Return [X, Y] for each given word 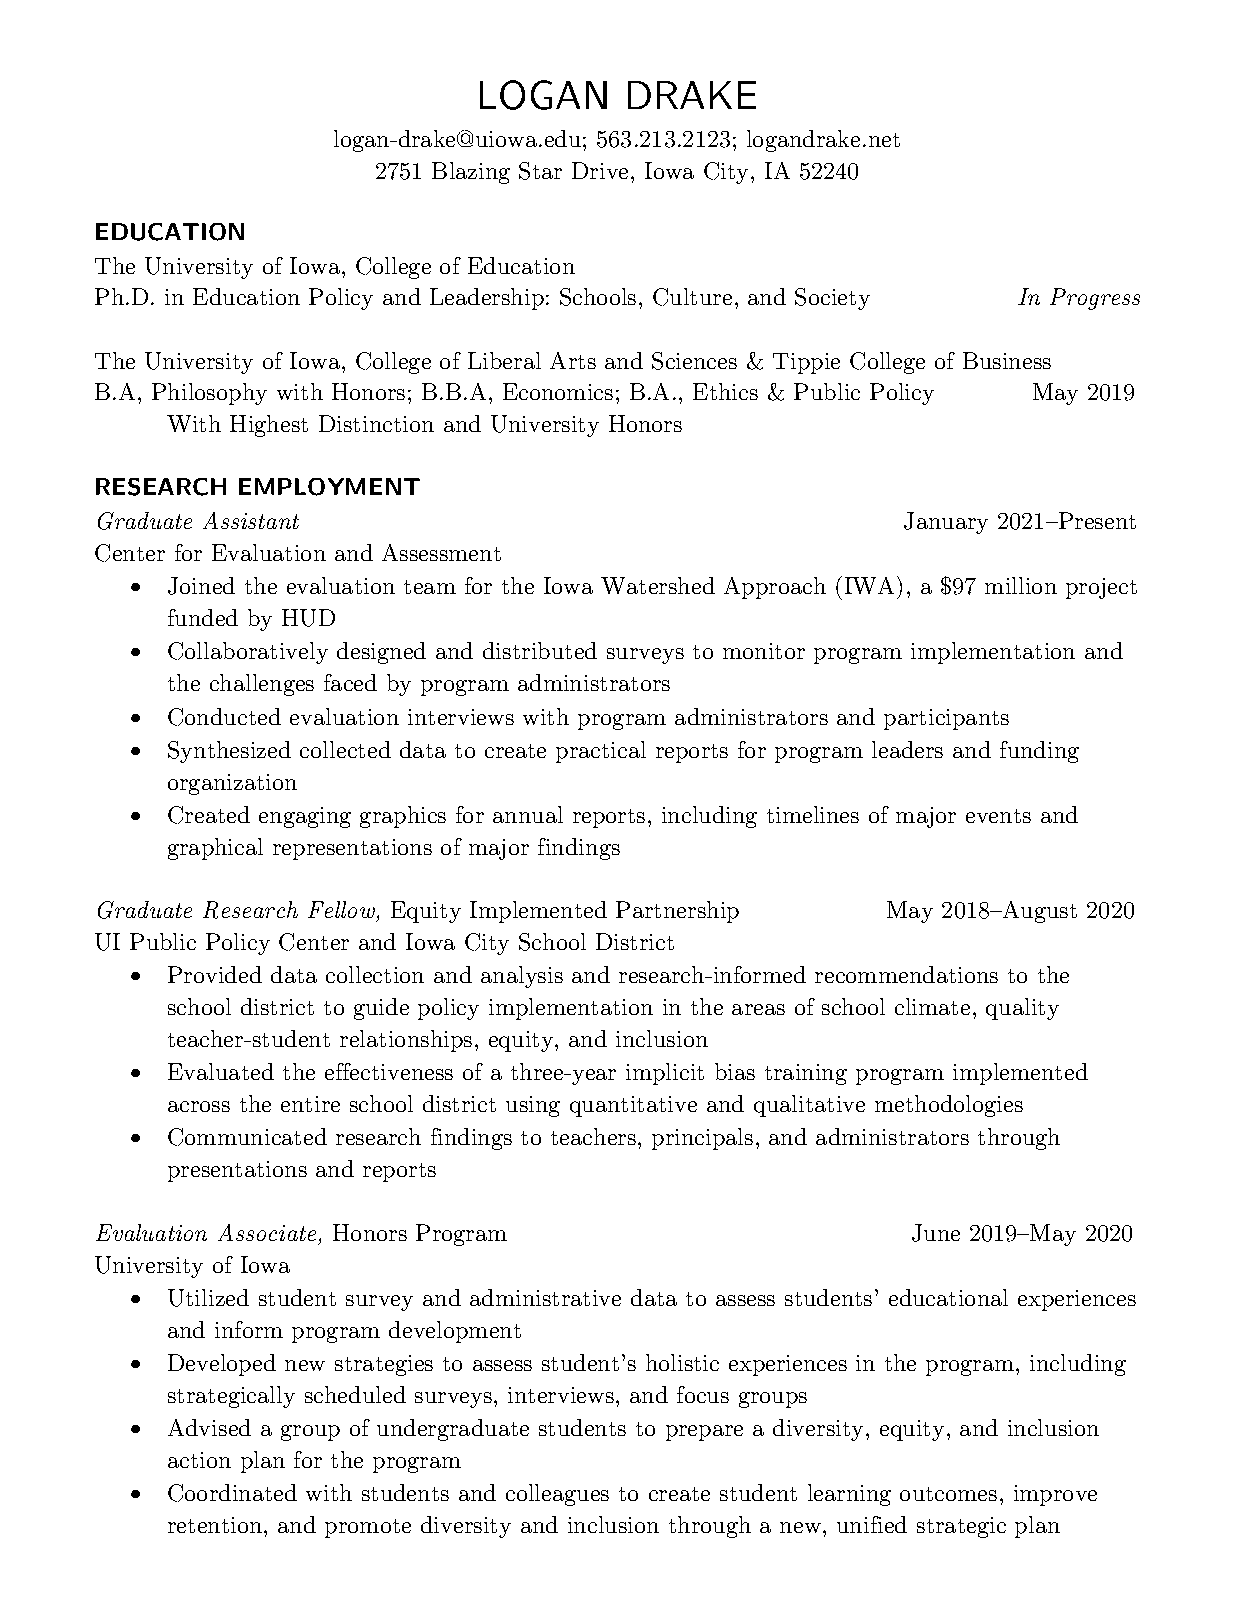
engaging [305, 817]
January [946, 523]
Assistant [251, 520]
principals [702, 1139]
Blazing [471, 173]
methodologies [949, 1106]
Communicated [247, 1137]
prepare [704, 1433]
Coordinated [232, 1493]
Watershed [658, 585]
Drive [600, 170]
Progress [1095, 299]
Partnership [677, 912]
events [998, 816]
